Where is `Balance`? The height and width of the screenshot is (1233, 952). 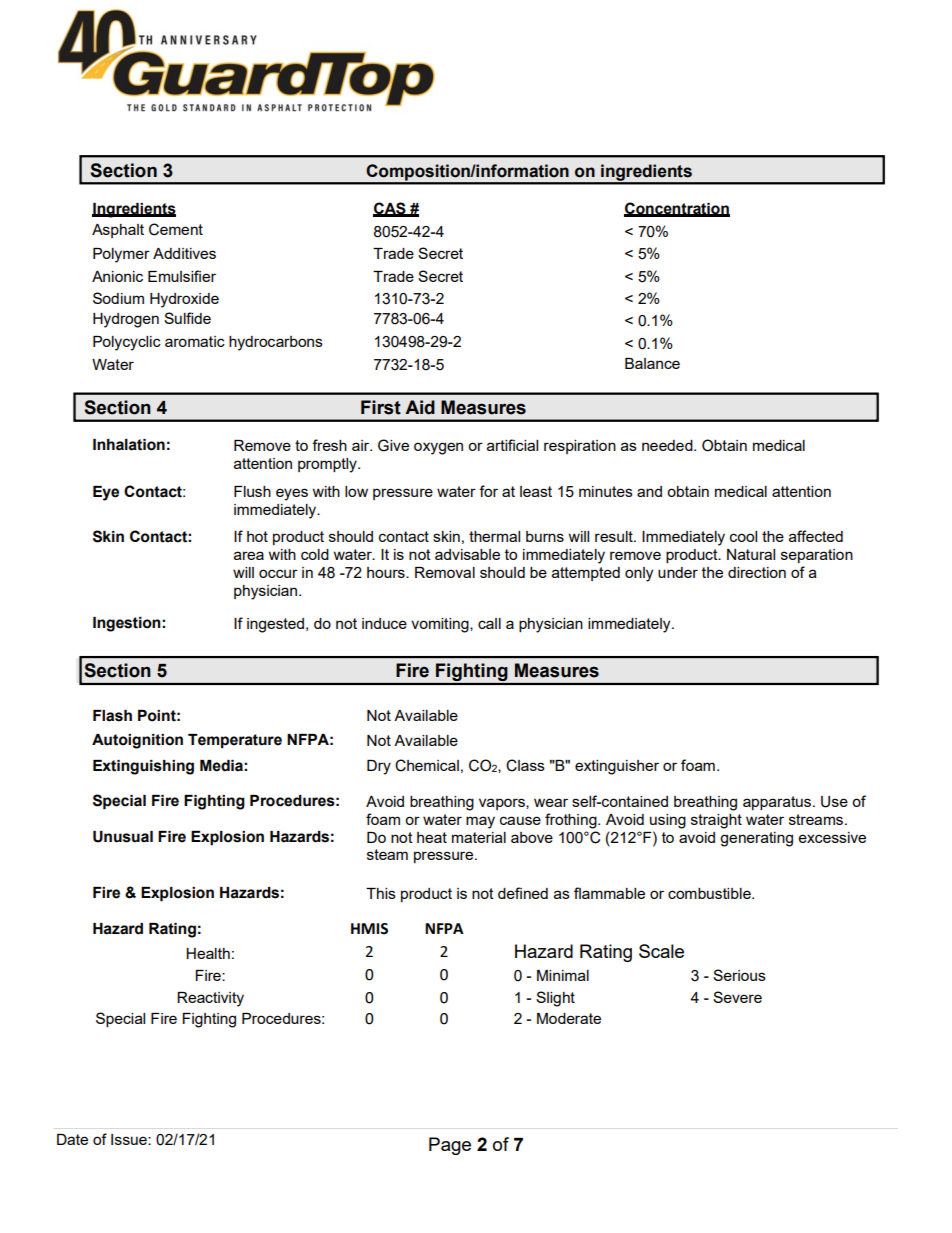
Balance is located at coordinates (652, 363).
